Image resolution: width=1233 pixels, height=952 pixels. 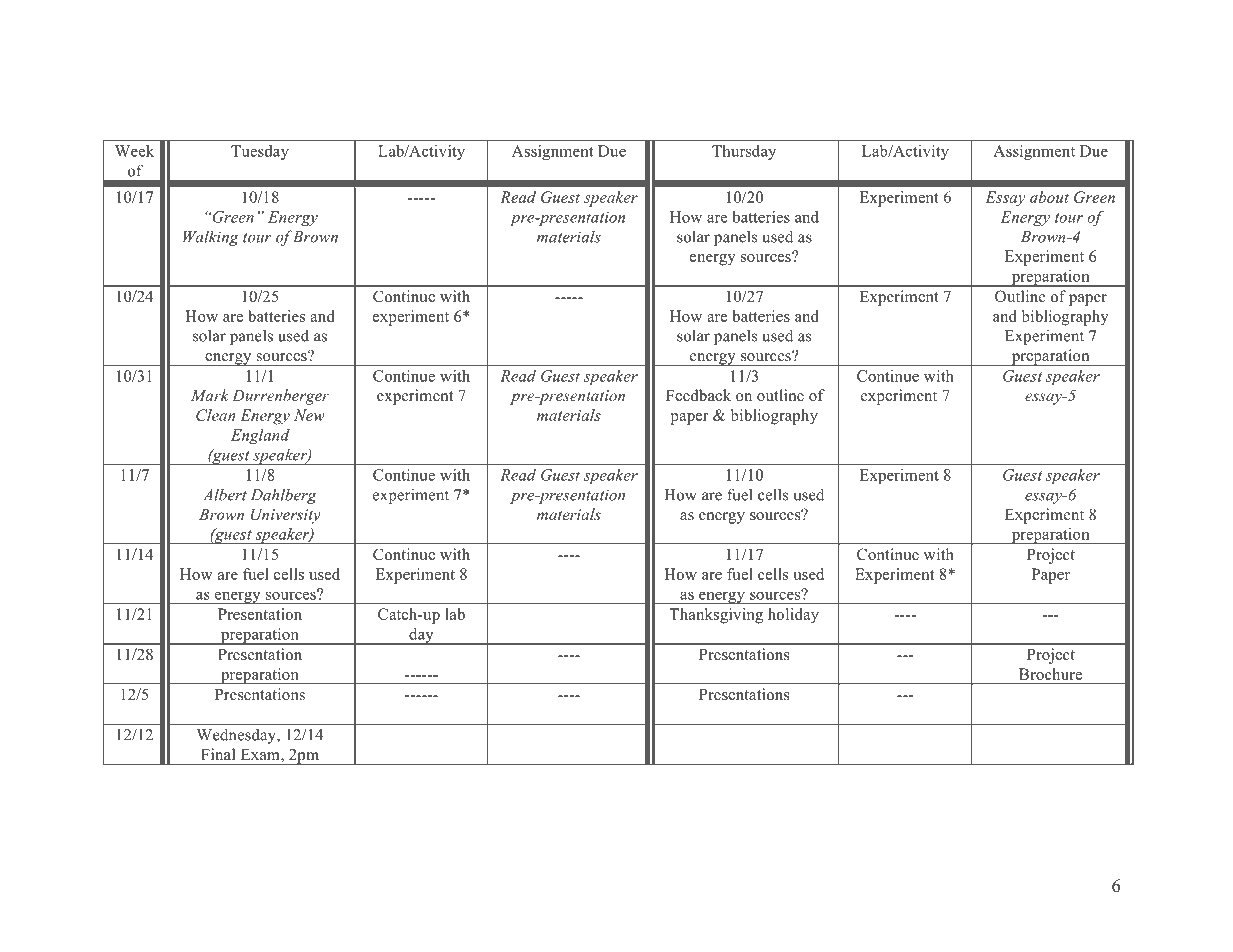 What do you see at coordinates (237, 736) in the document?
I see `Wednesday` at bounding box center [237, 736].
